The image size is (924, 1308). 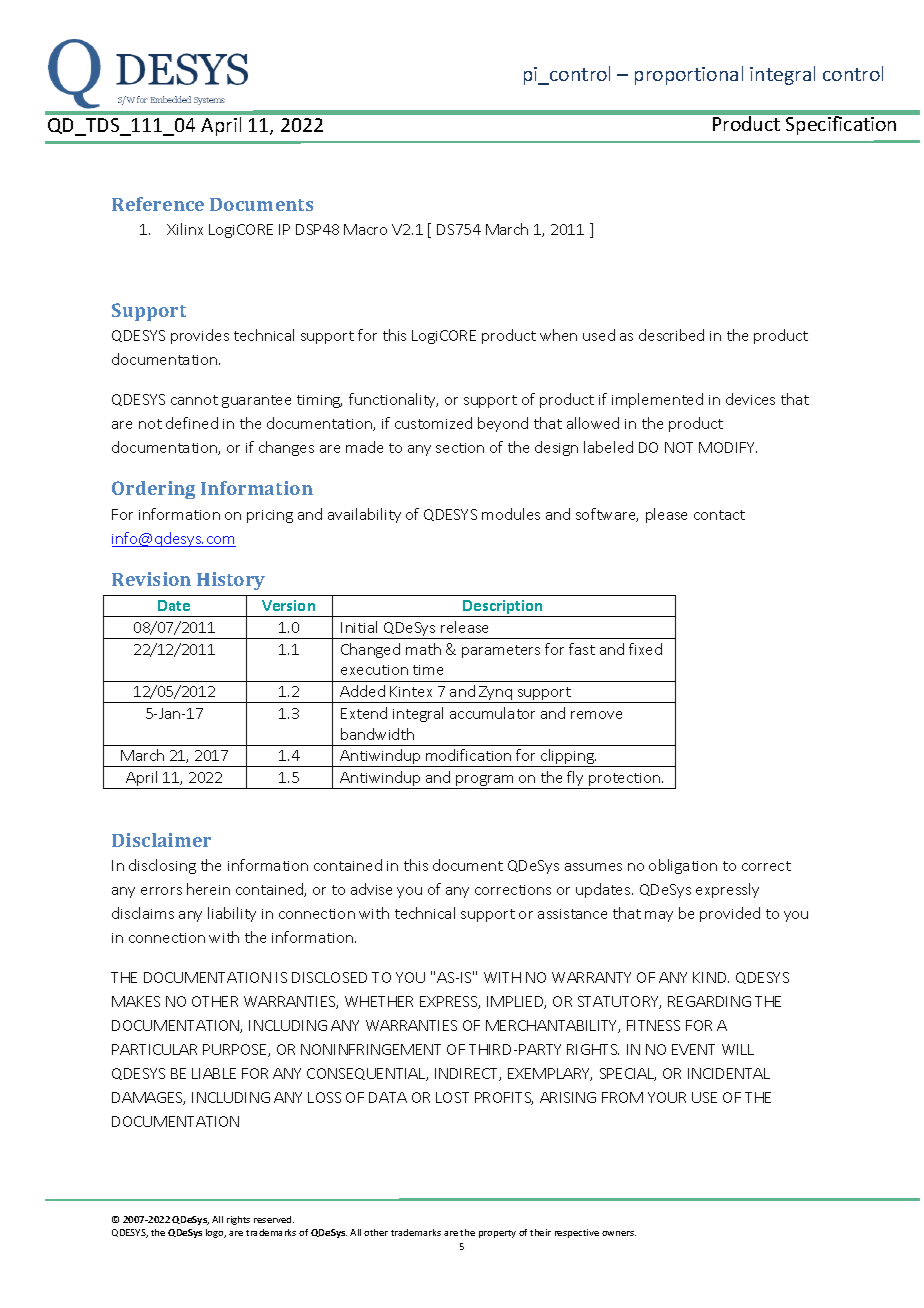 I want to click on program, so click(x=485, y=782).
